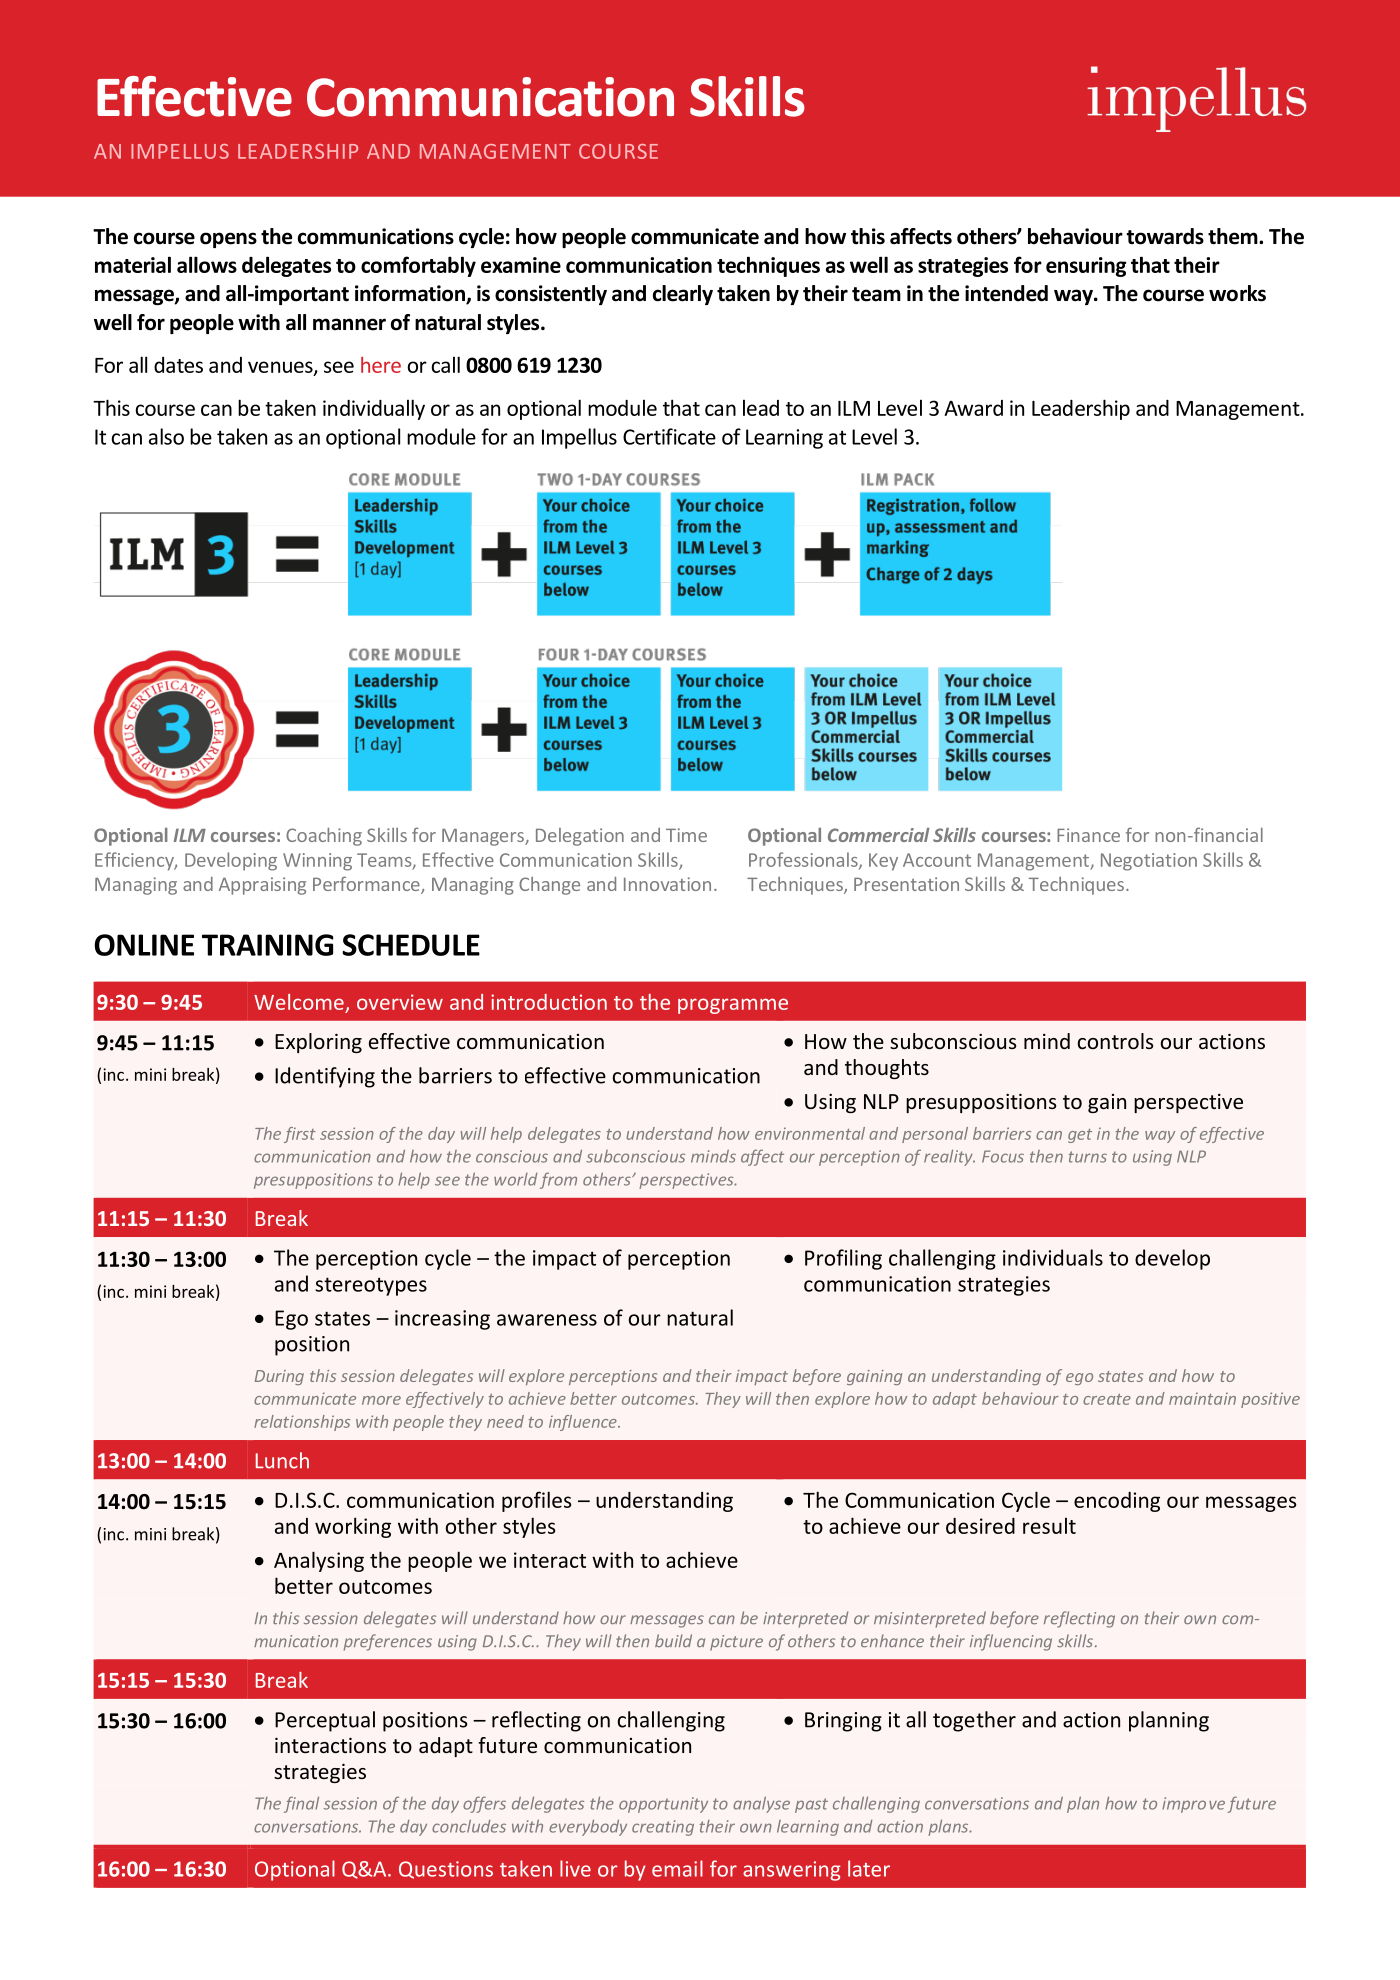  What do you see at coordinates (1086, 267) in the document?
I see `ensuring` at bounding box center [1086, 267].
